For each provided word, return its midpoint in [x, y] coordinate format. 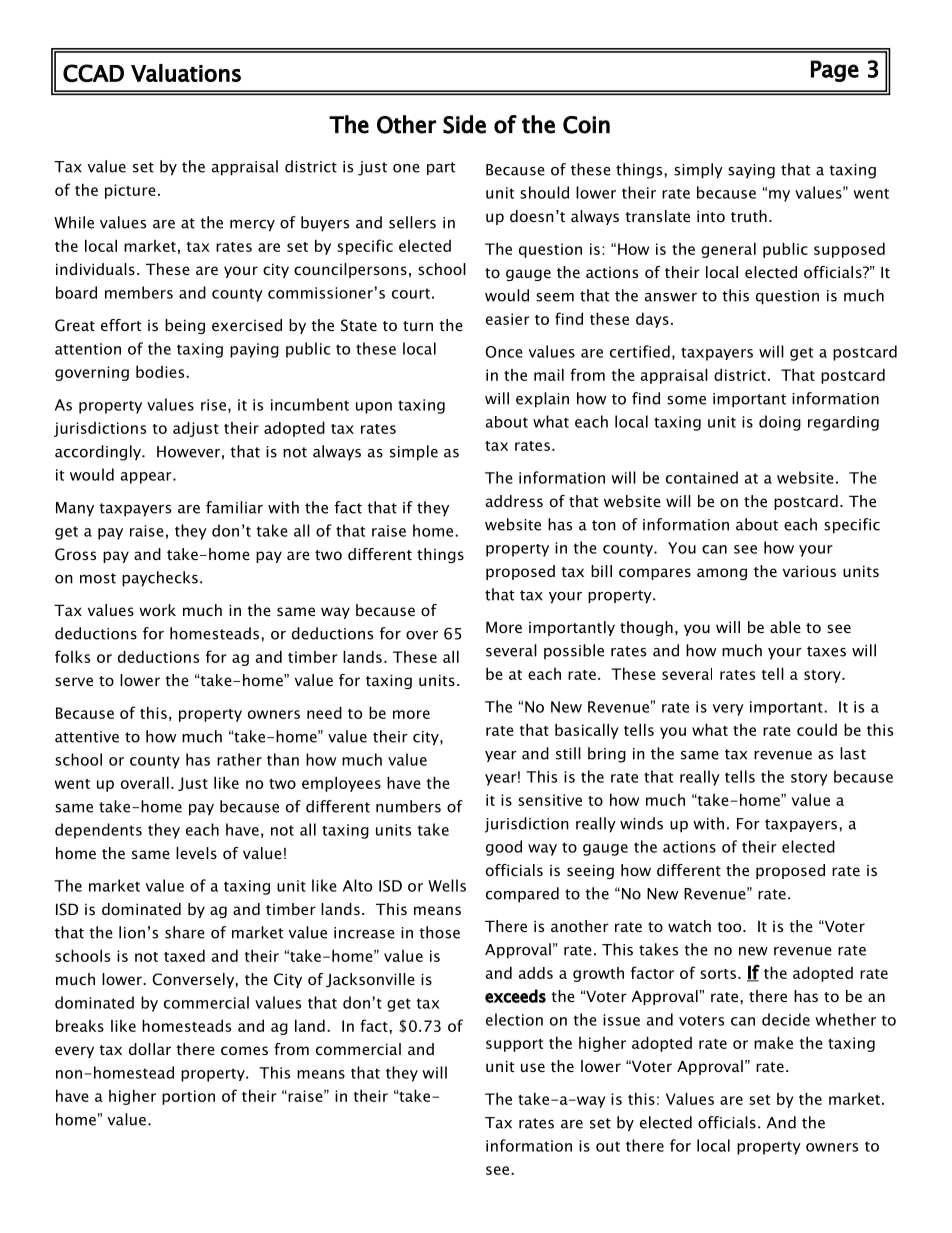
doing [780, 423]
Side [464, 124]
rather [239, 759]
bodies [161, 371]
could [817, 729]
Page [835, 71]
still [568, 753]
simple [414, 453]
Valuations [186, 73]
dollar [150, 1049]
